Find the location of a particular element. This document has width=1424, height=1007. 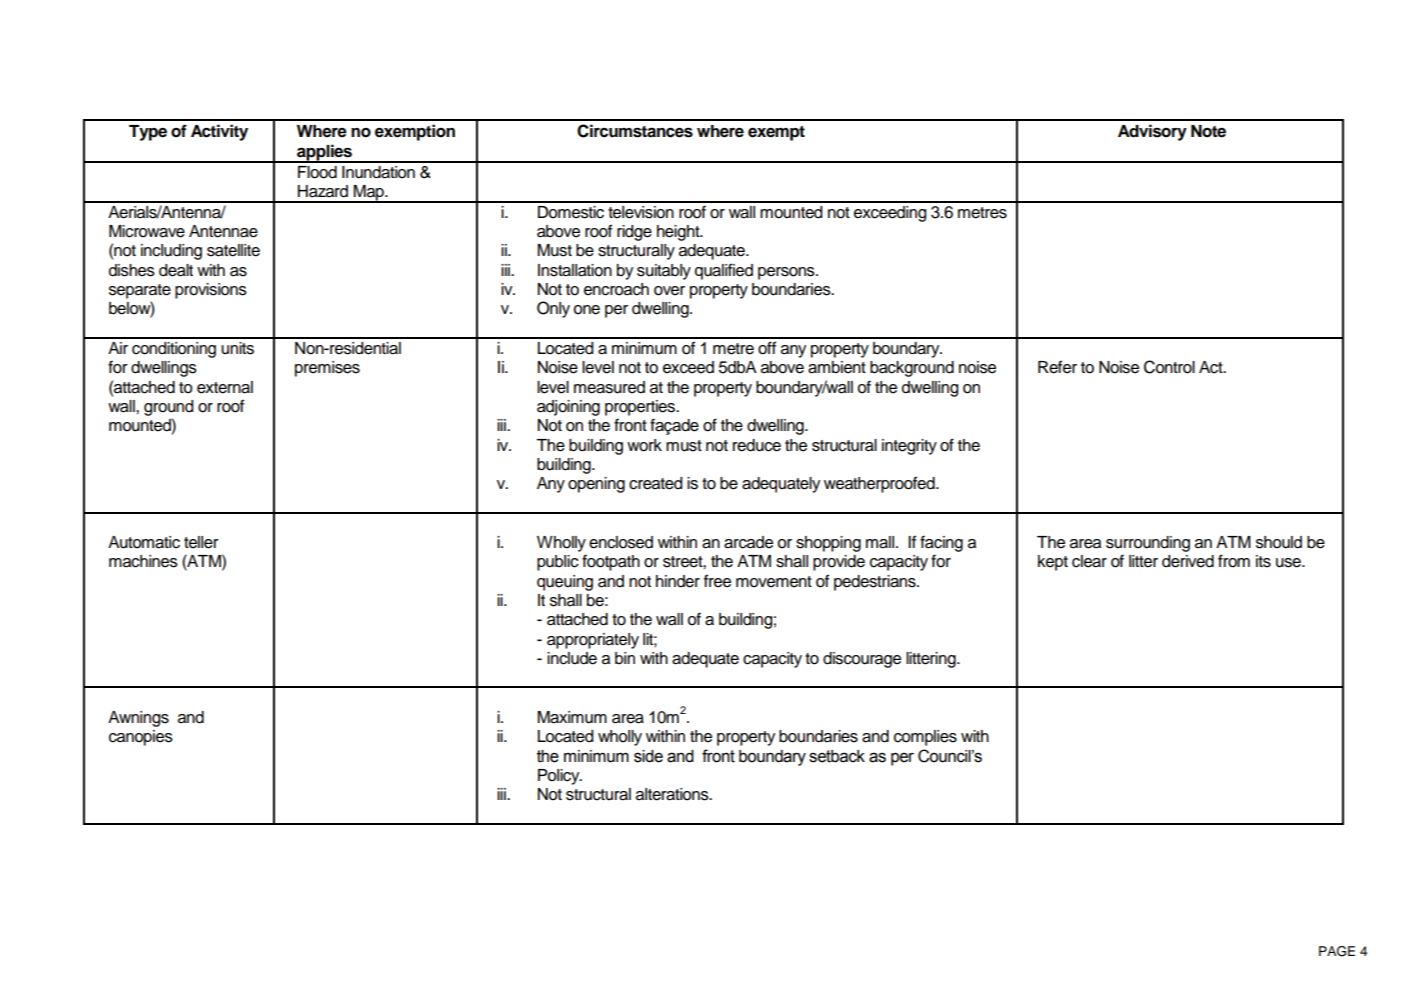

PAGE is located at coordinates (1337, 951).
